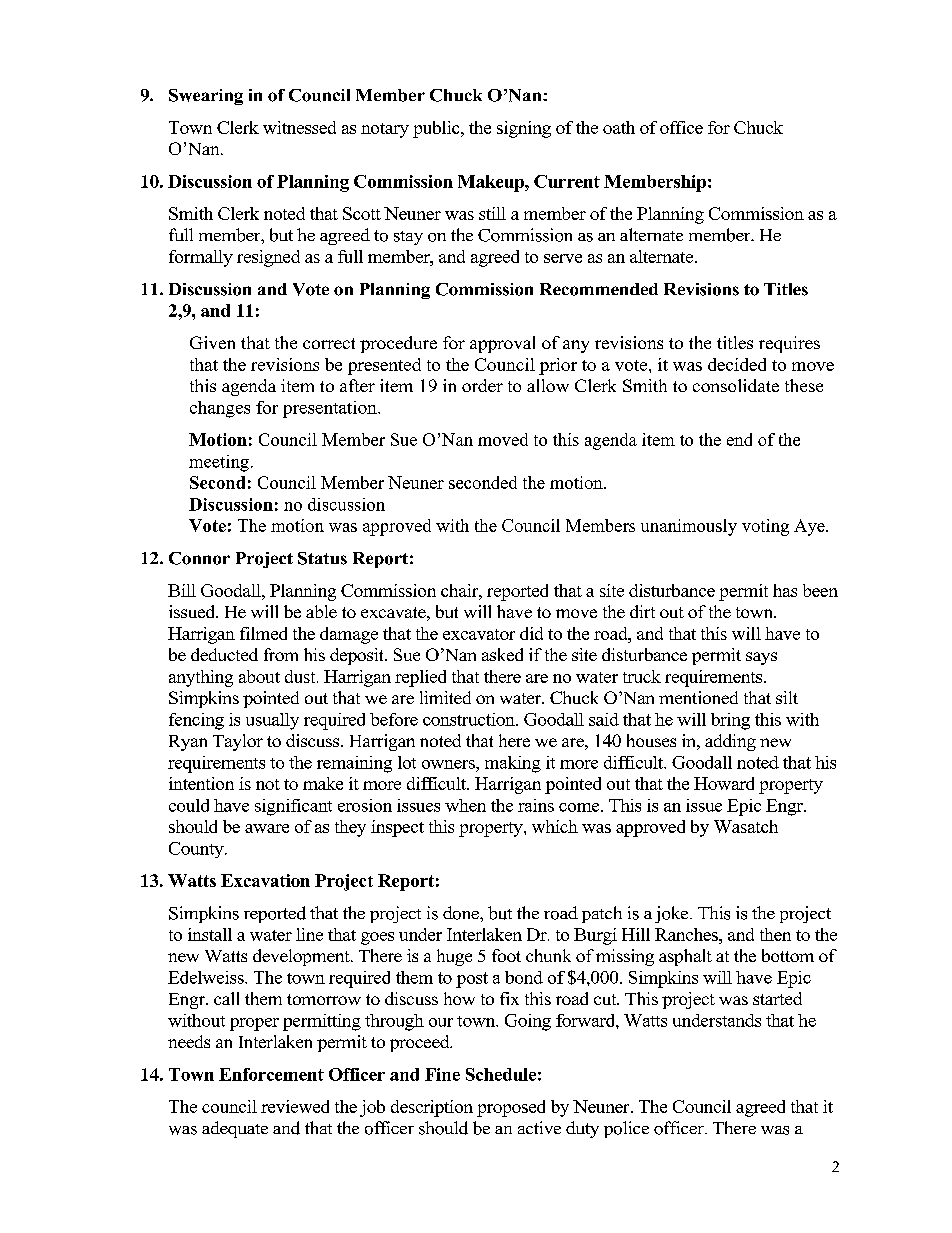  Describe the element at coordinates (511, 1108) in the screenshot. I see `proposed` at that location.
